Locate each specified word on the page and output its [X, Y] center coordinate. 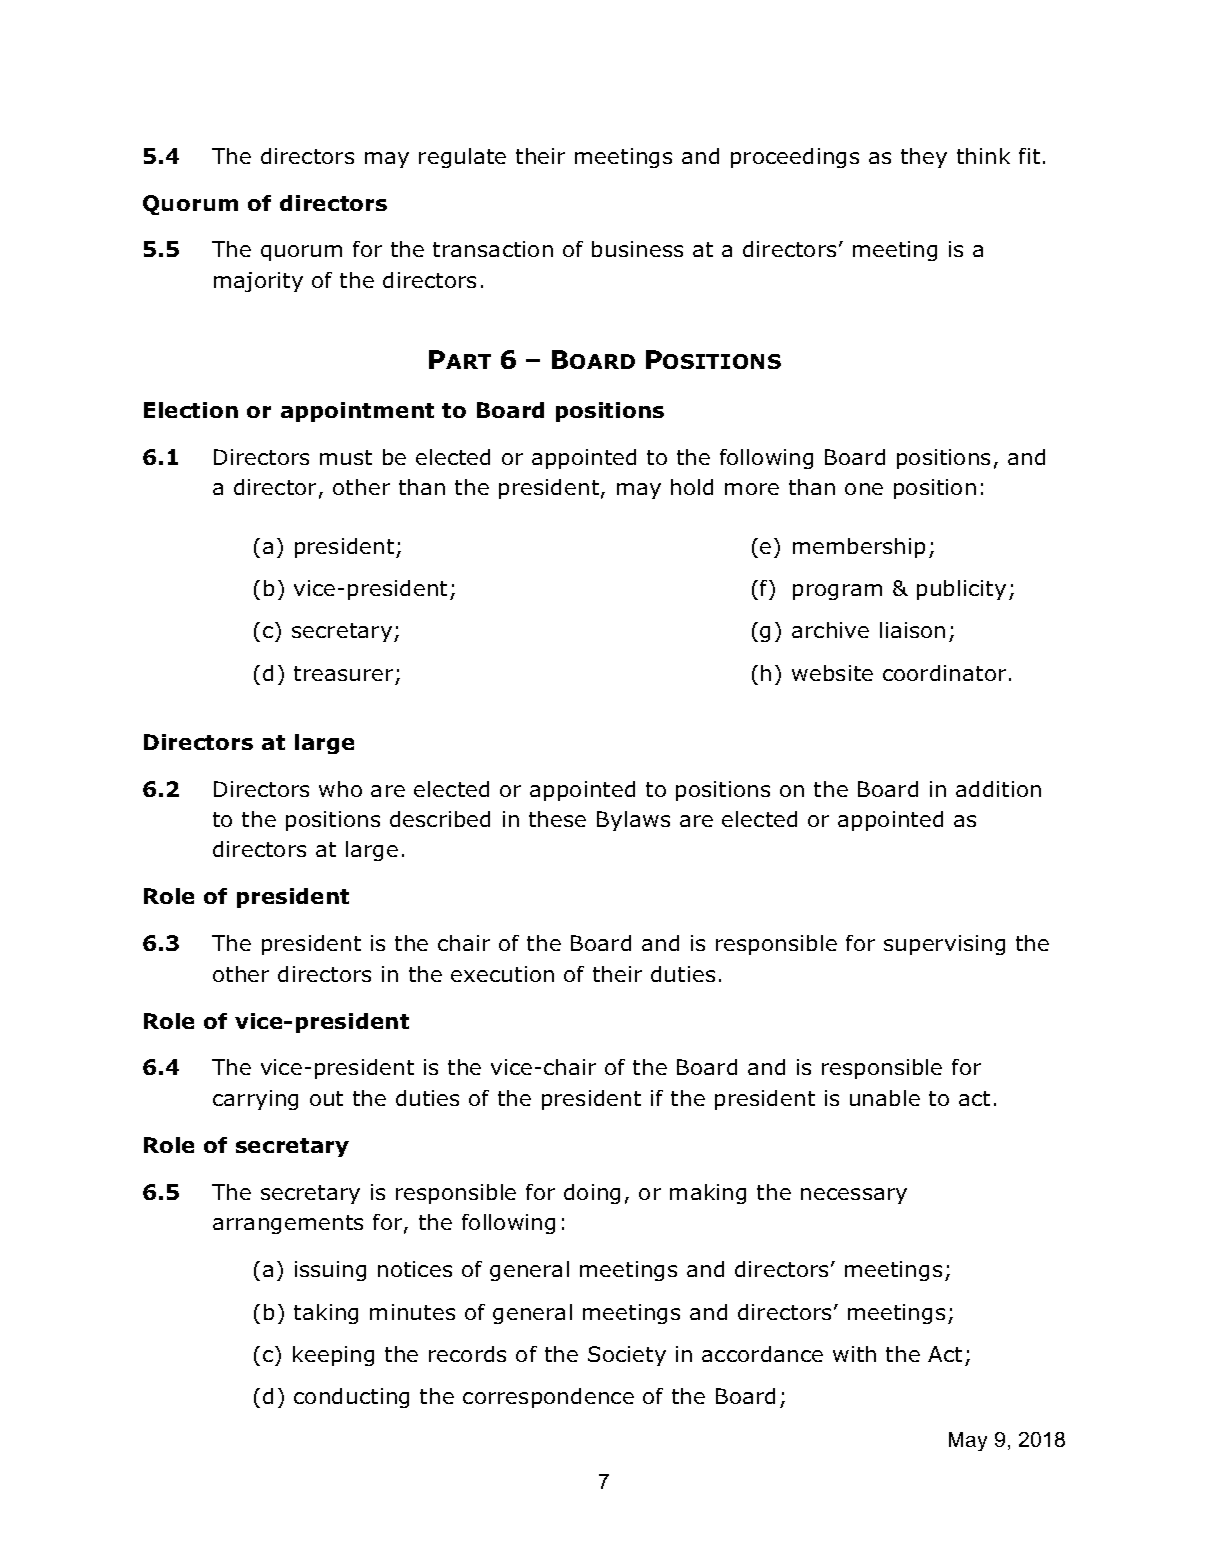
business [637, 249]
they [924, 158]
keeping [333, 1356]
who [340, 789]
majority [258, 282]
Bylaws [633, 821]
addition [998, 789]
